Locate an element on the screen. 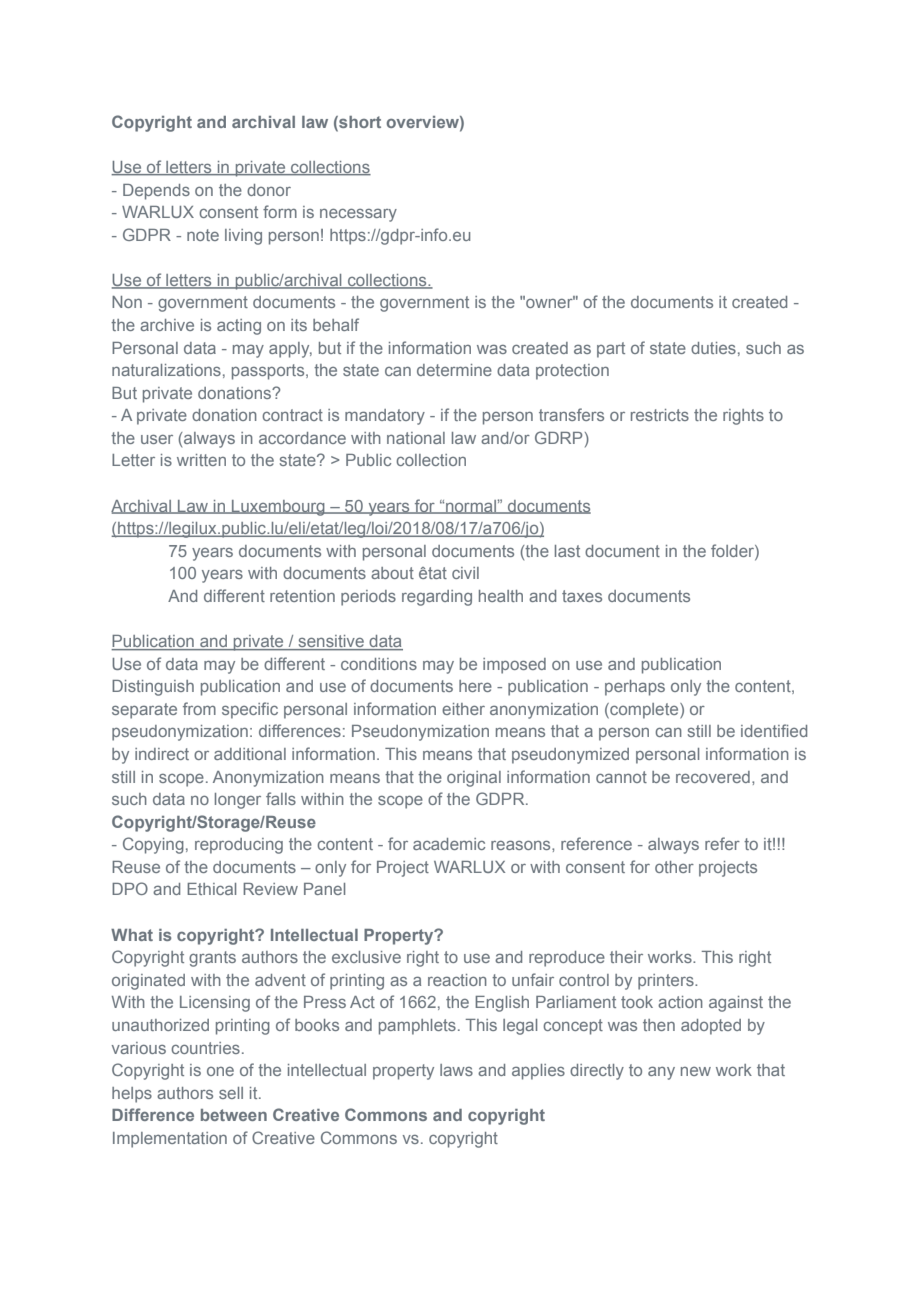 The height and width of the screenshot is (1307, 924). Distinguish is located at coordinates (153, 688).
